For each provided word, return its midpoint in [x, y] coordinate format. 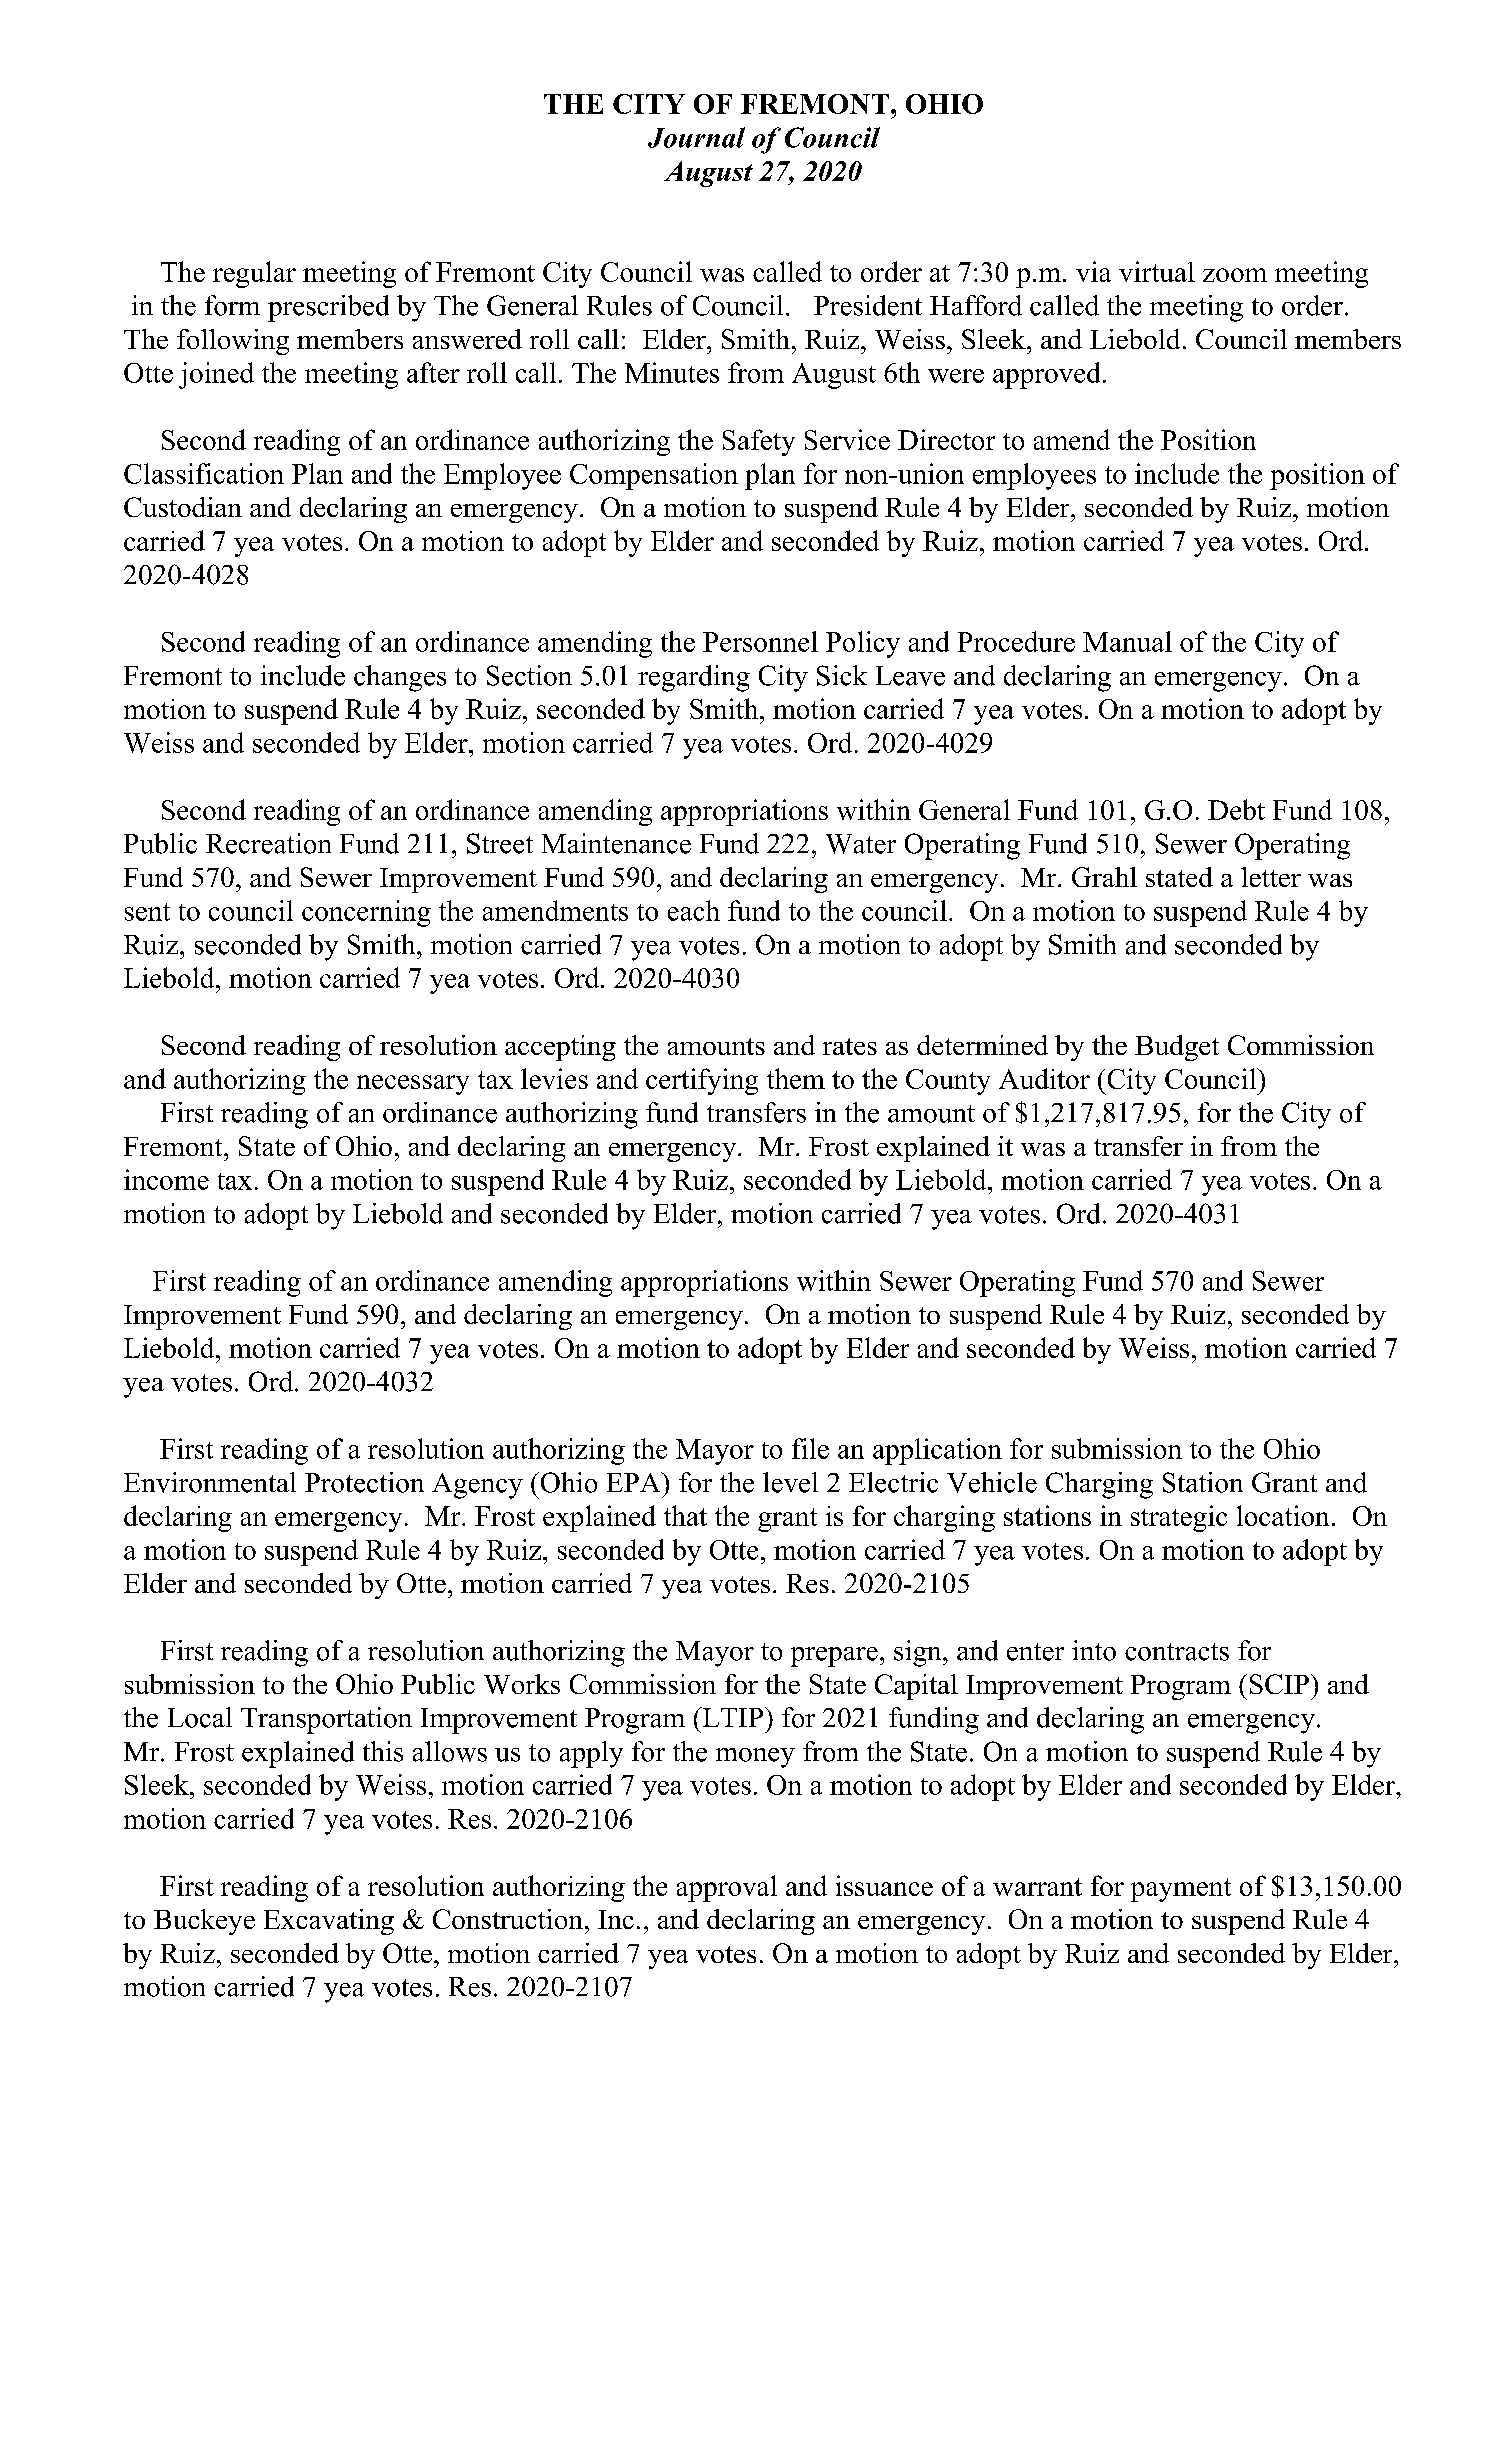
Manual [1127, 641]
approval [727, 1888]
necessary [413, 1085]
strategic [1179, 1518]
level [790, 1482]
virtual [1157, 271]
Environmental [210, 1482]
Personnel [760, 641]
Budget [1177, 1048]
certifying [702, 1081]
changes [400, 678]
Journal [696, 137]
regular [254, 274]
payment [1181, 1890]
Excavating [329, 1922]
